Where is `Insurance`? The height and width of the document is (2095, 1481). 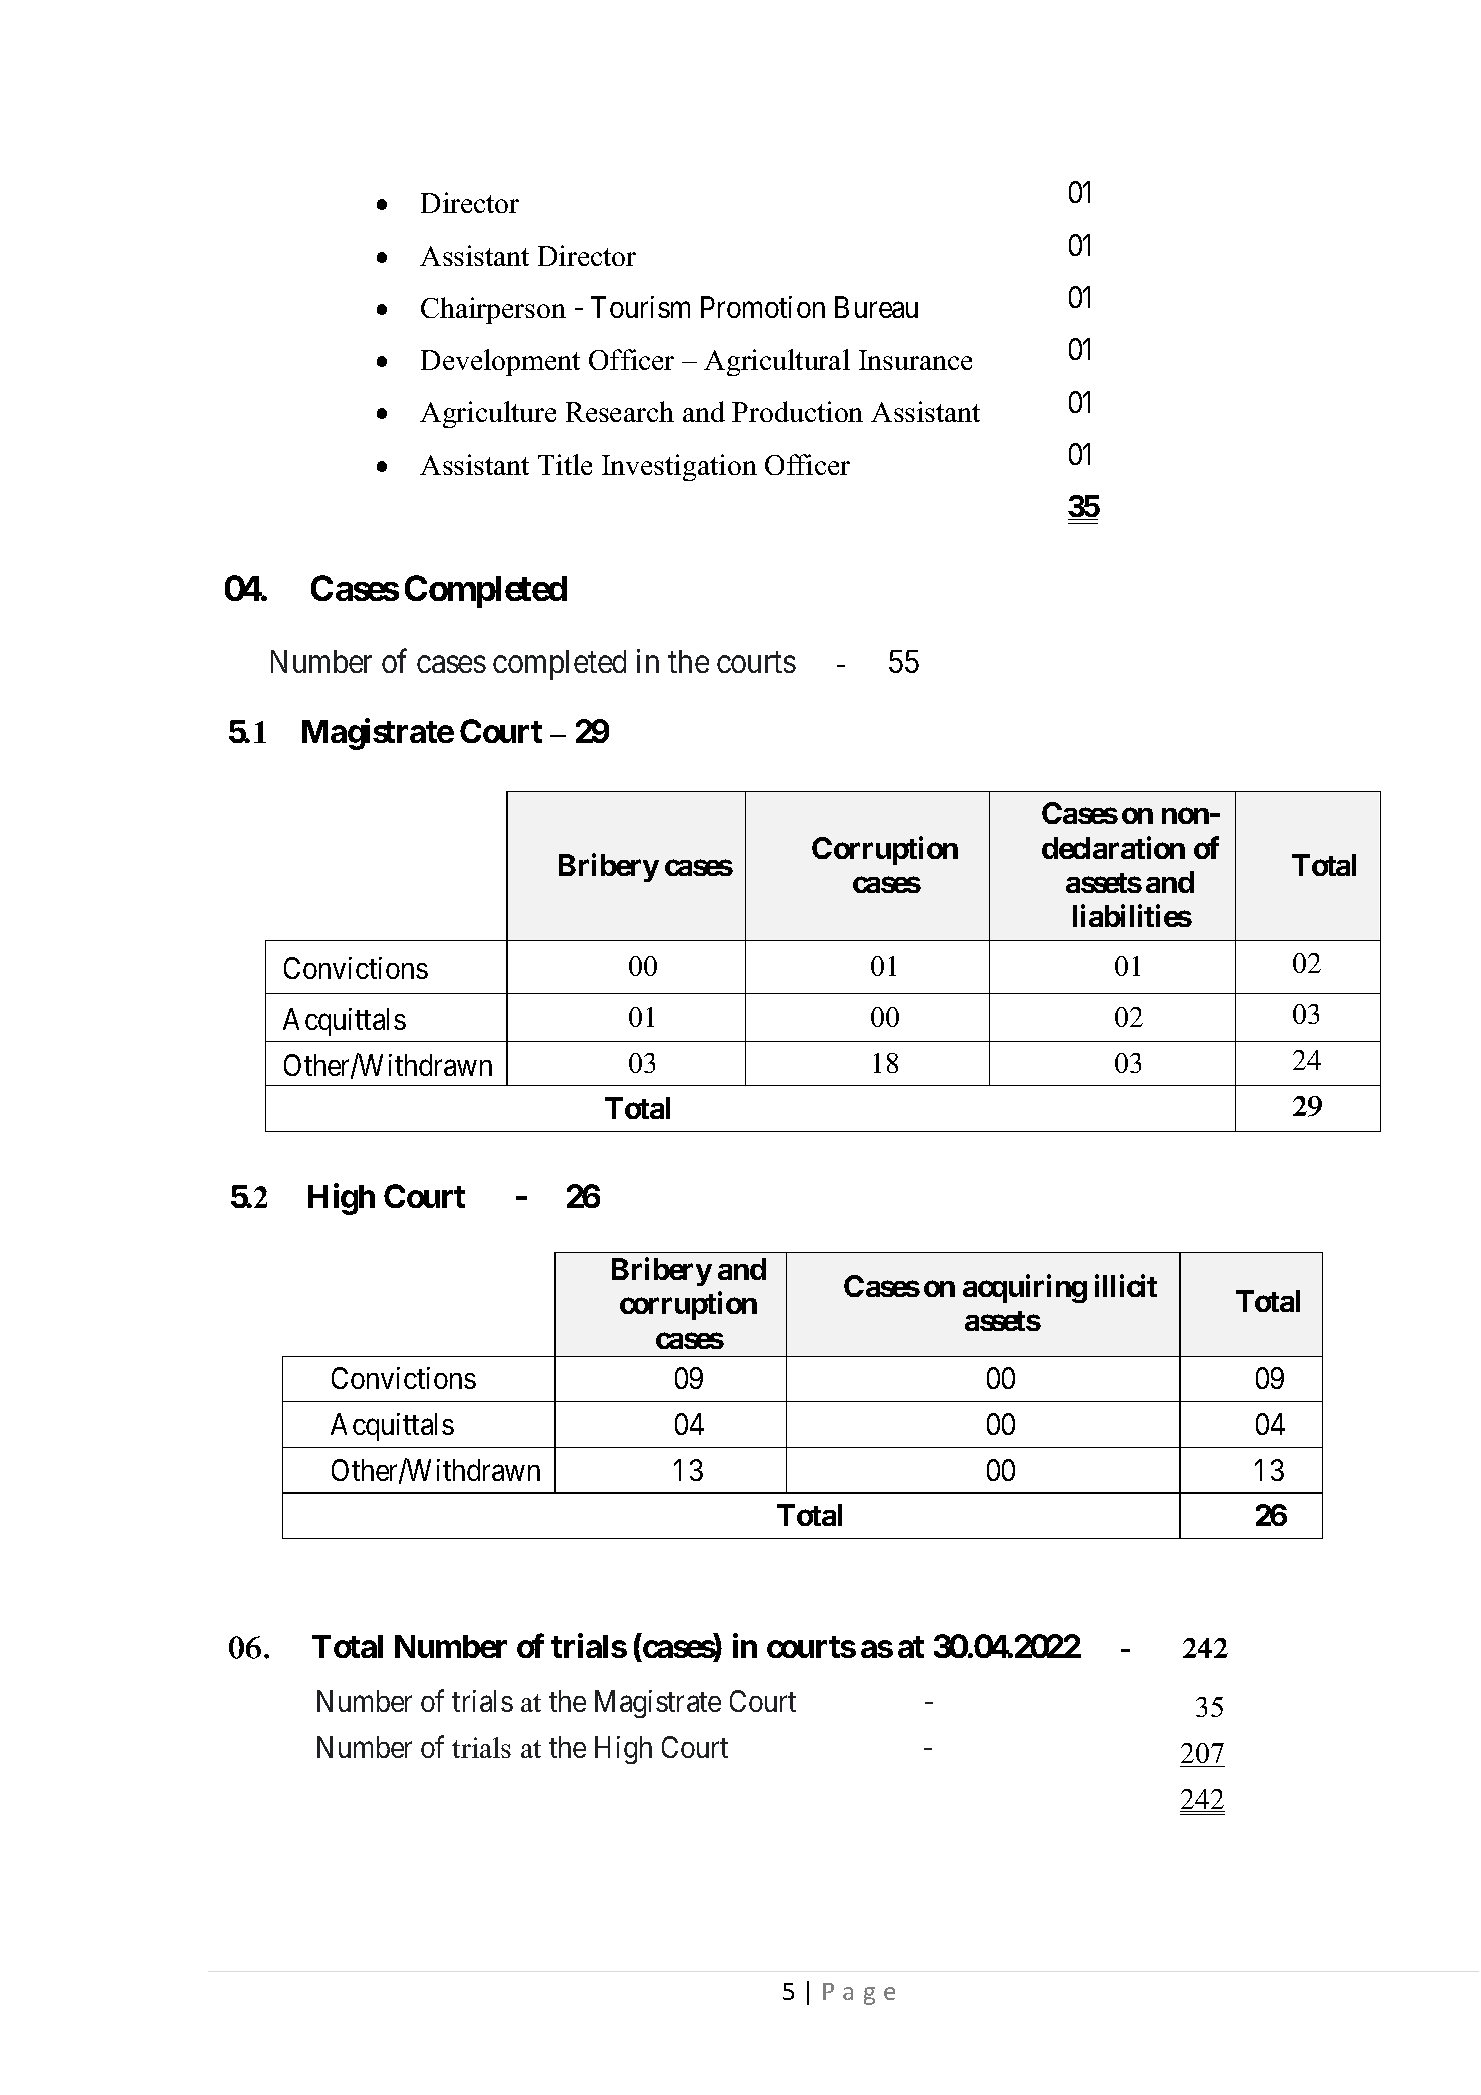
Insurance is located at coordinates (915, 360).
